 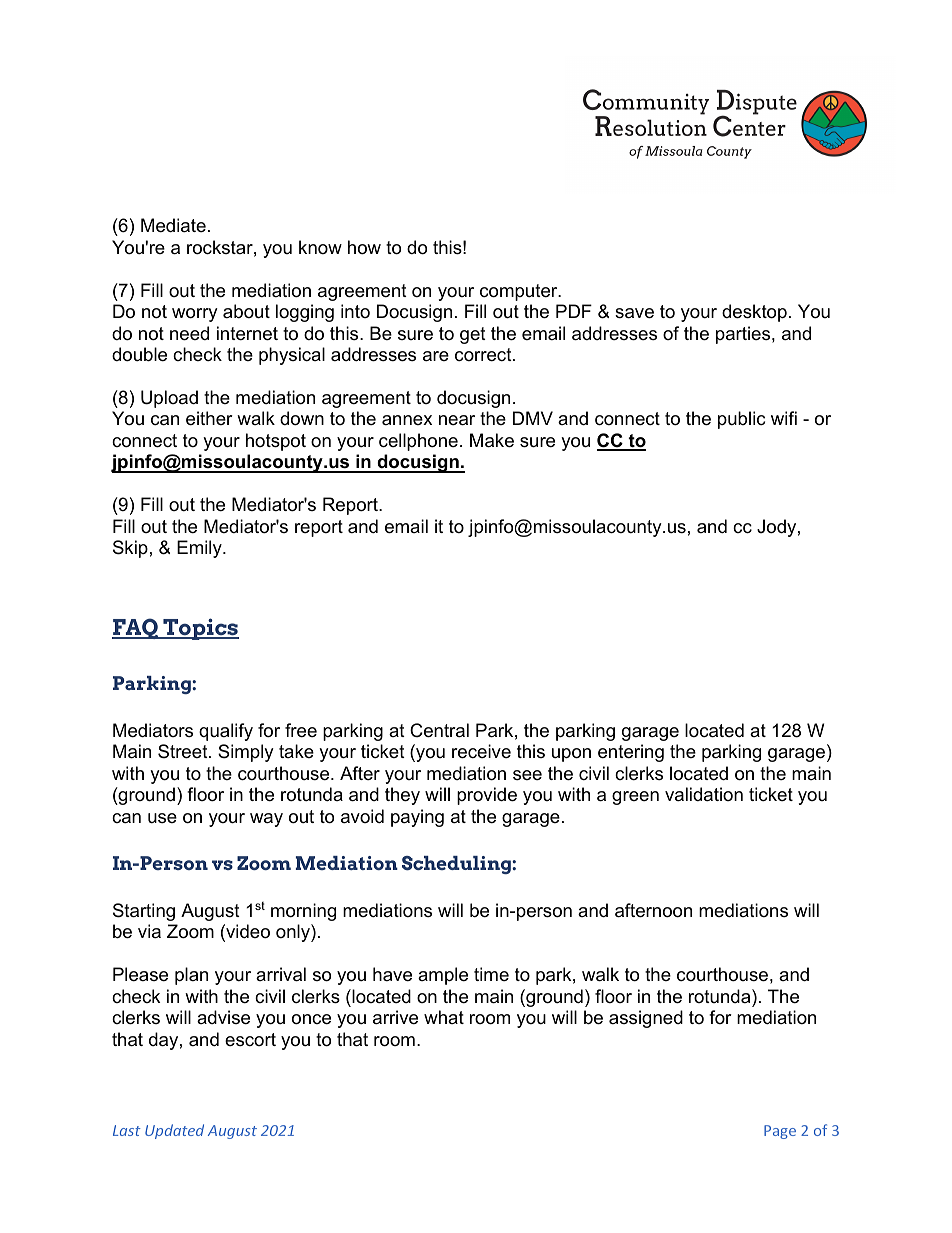 I want to click on Central, so click(x=439, y=730).
